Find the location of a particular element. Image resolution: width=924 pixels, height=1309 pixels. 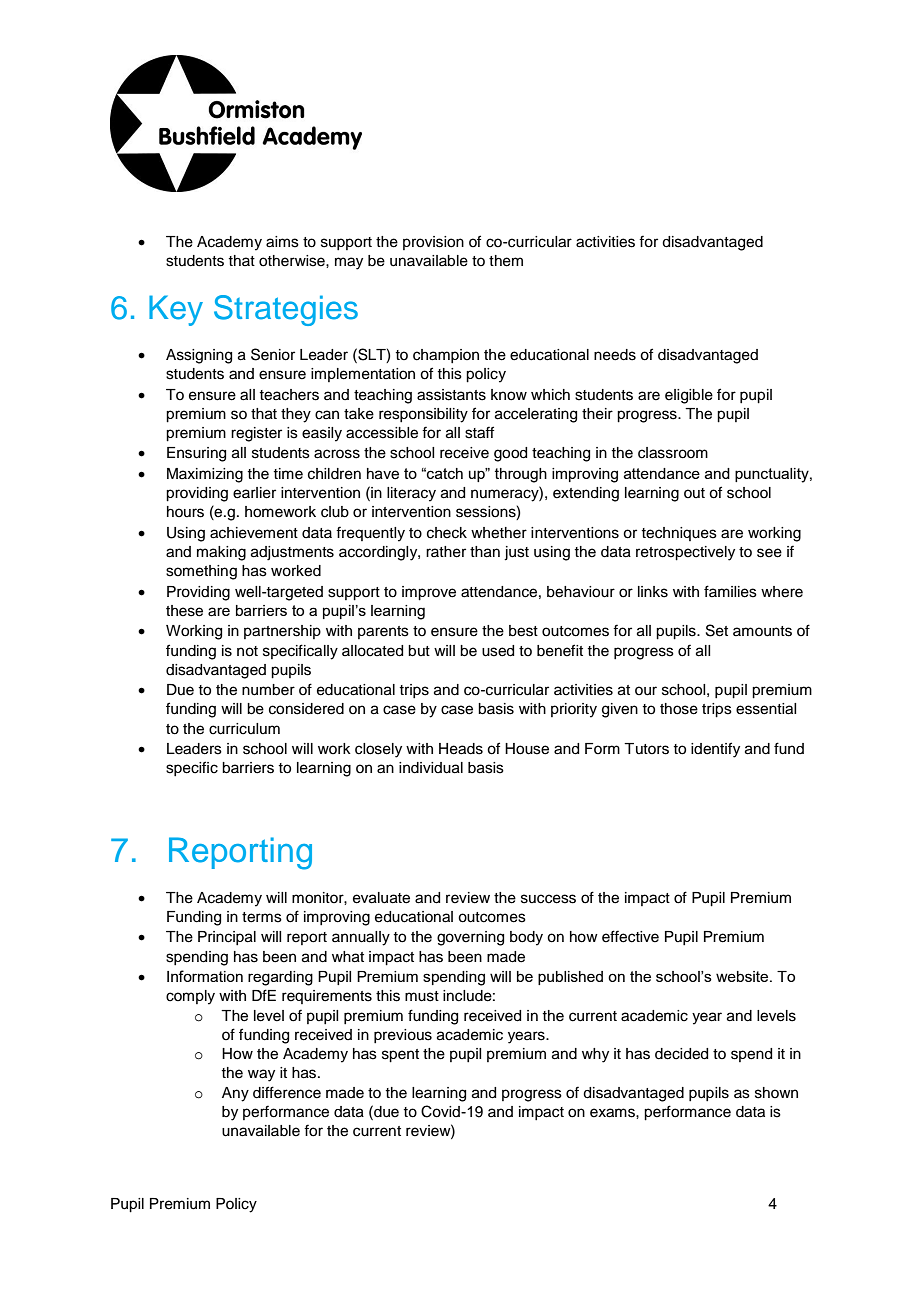

curriculum is located at coordinates (244, 729).
